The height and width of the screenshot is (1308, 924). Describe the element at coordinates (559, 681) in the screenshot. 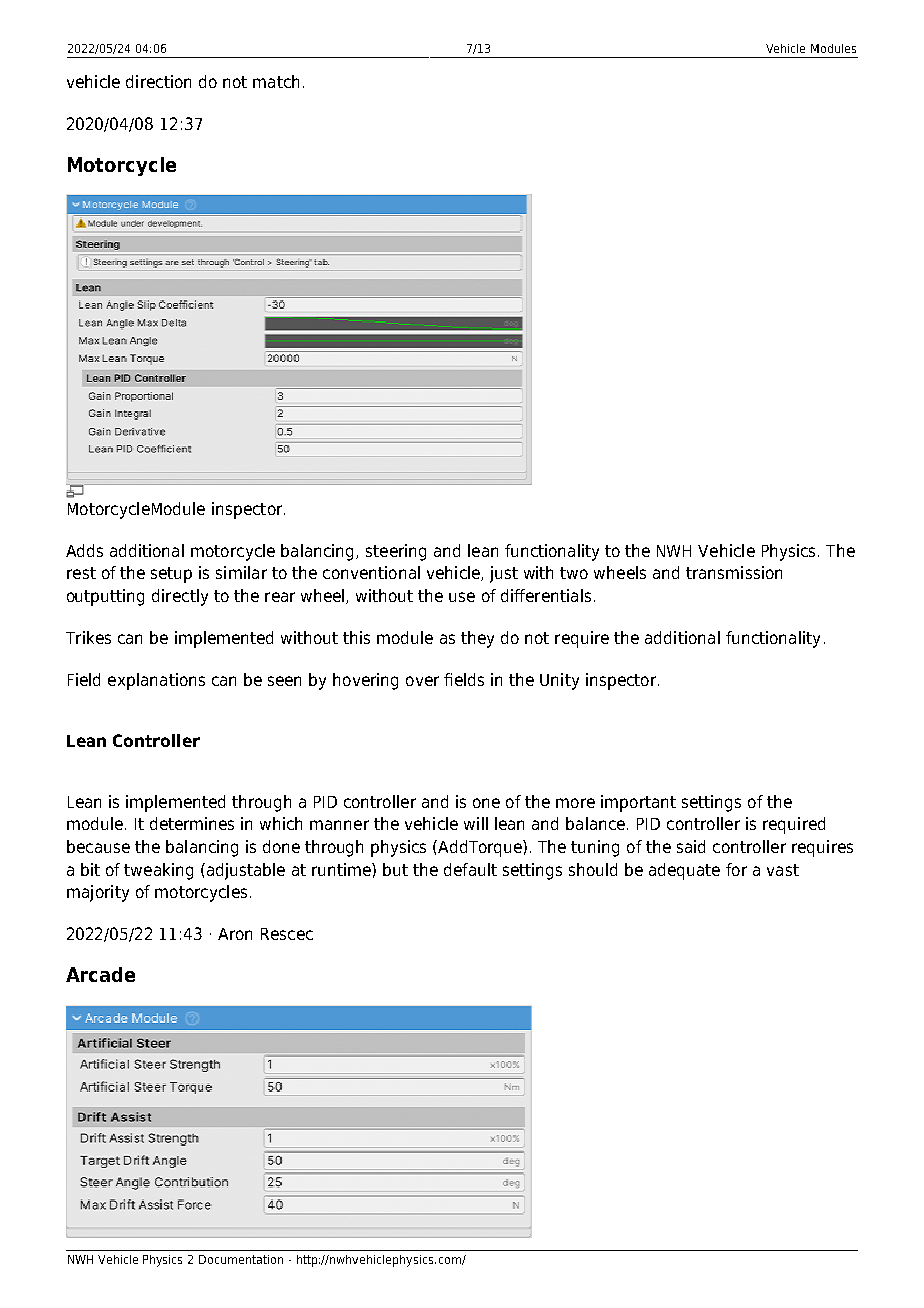

I see `Unity` at that location.
